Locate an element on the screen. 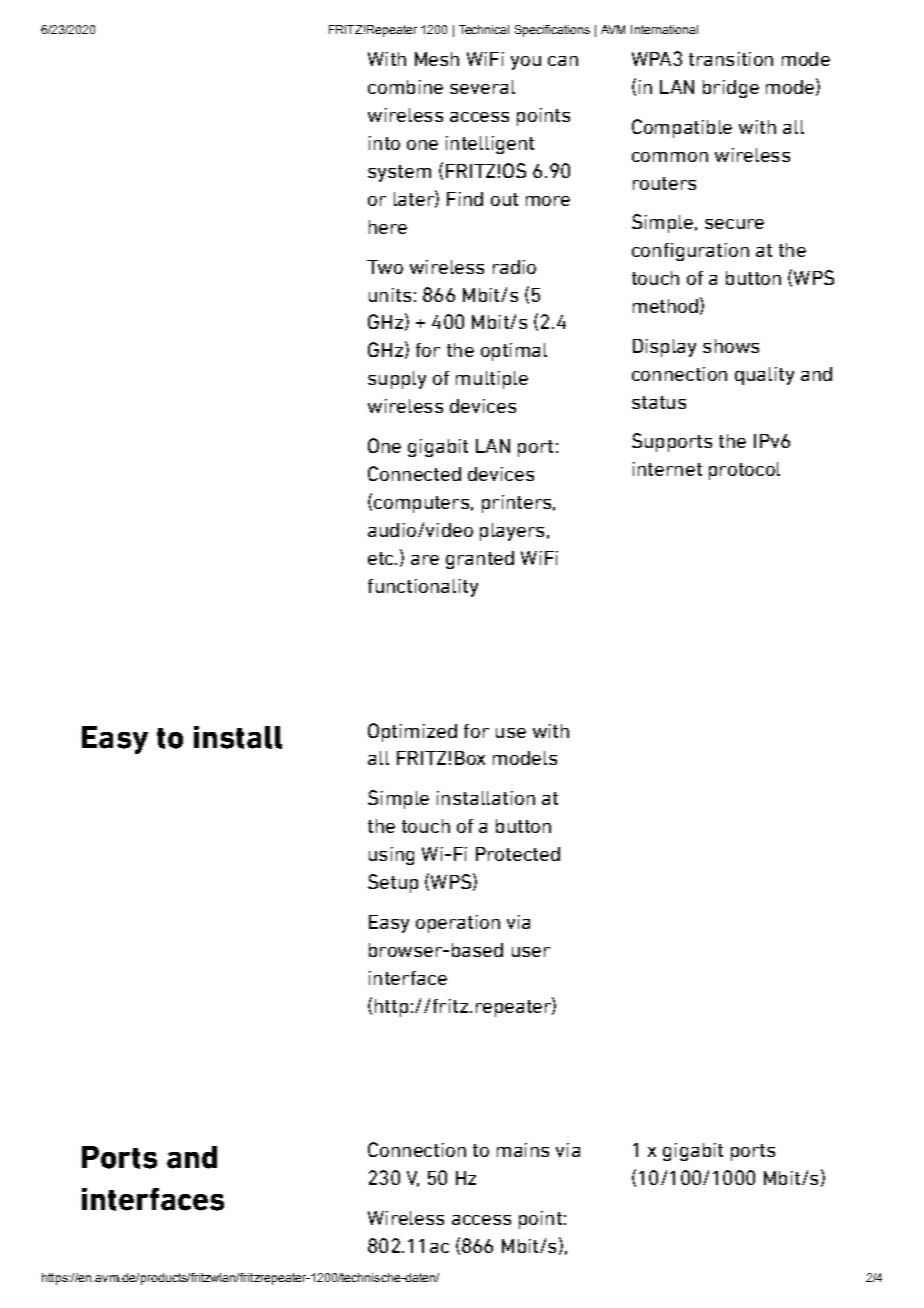  Mesh is located at coordinates (437, 59).
